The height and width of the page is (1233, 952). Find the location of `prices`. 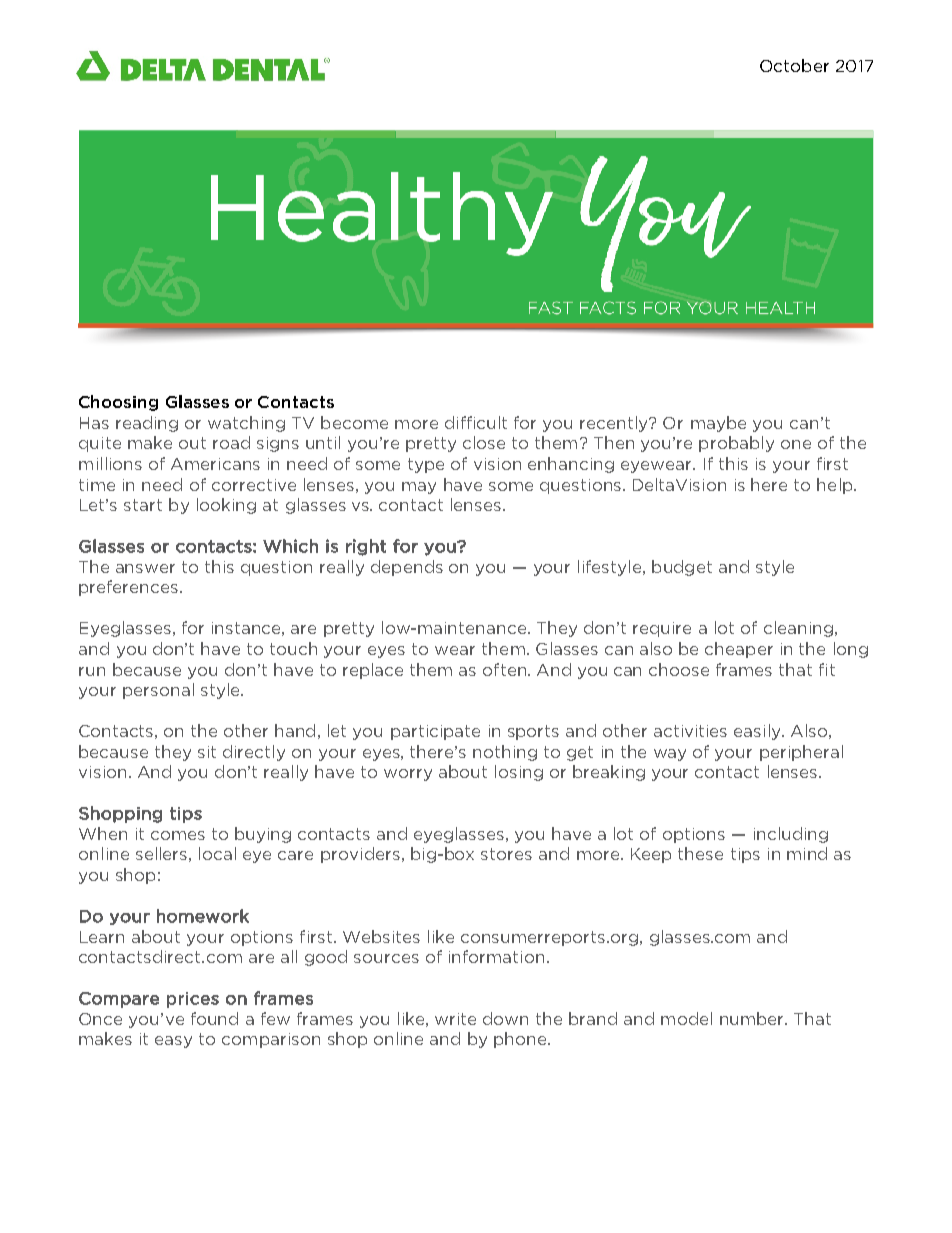

prices is located at coordinates (193, 1000).
